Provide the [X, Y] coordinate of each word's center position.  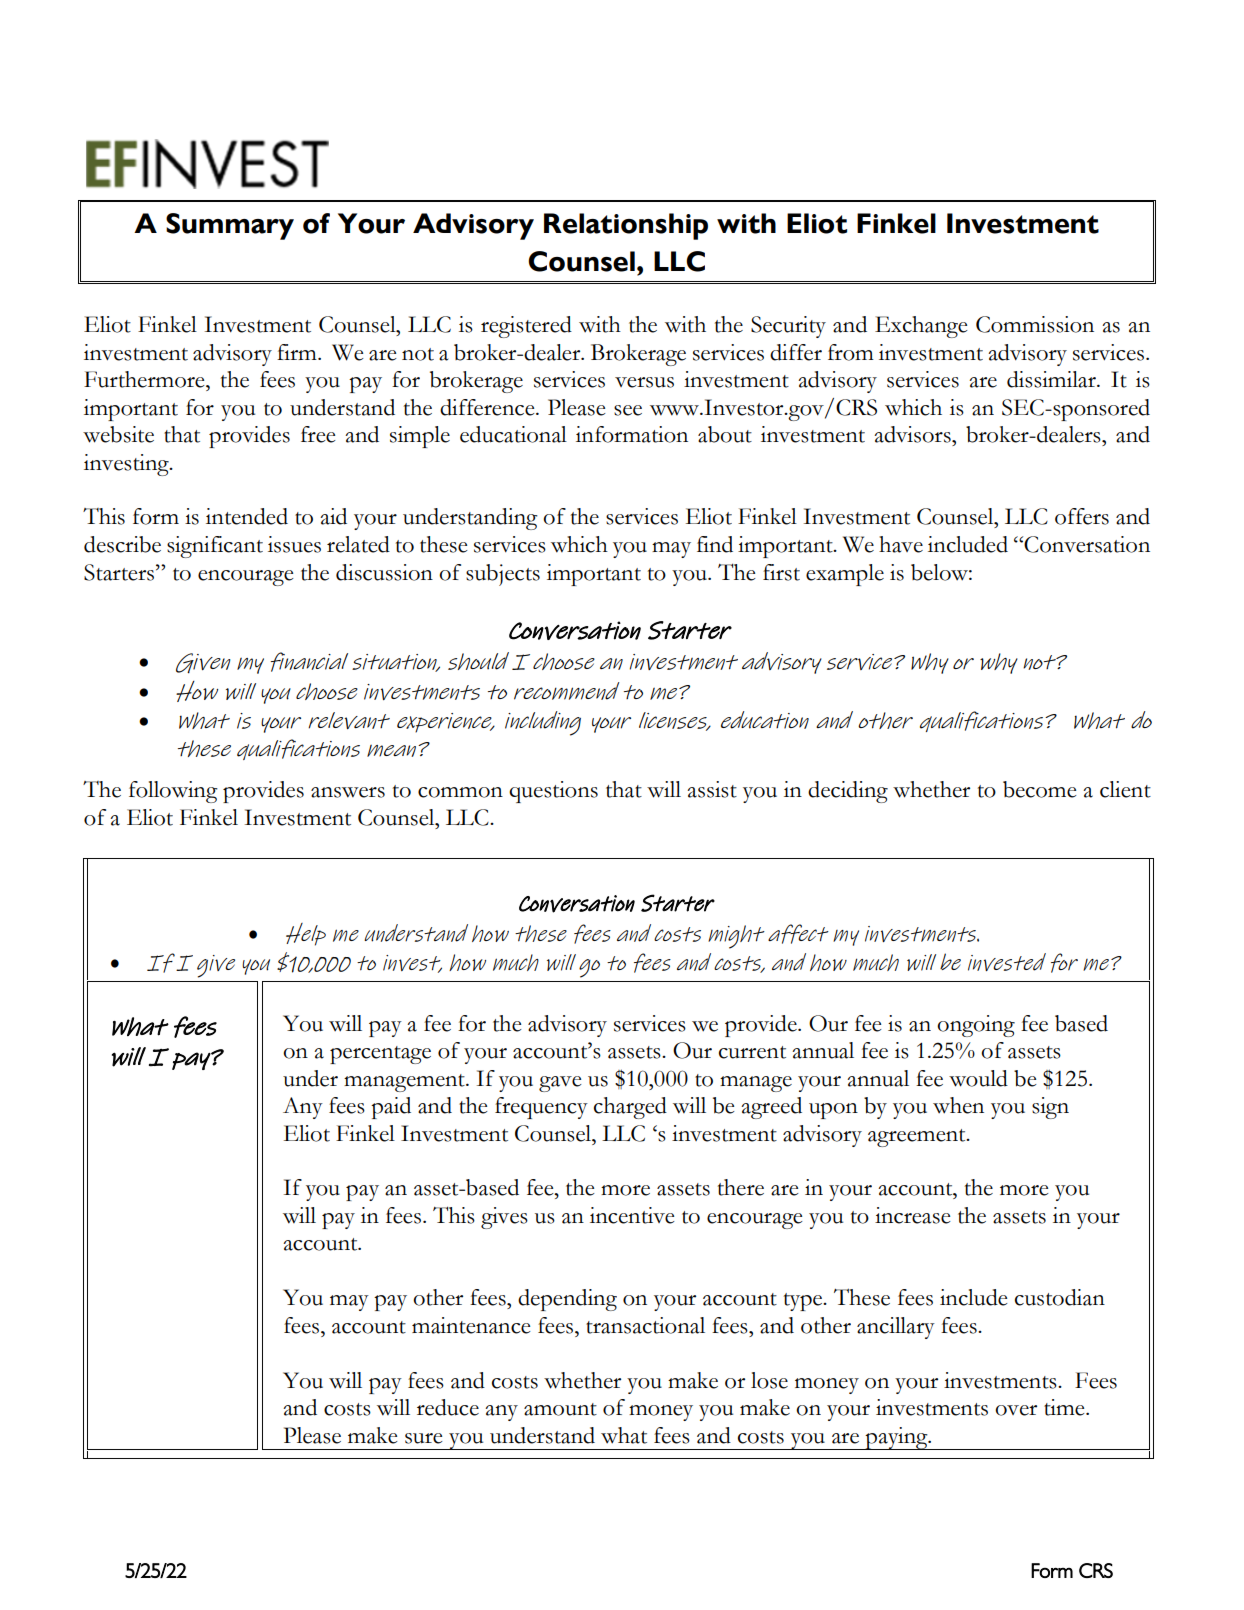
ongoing [976, 1026]
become [1040, 789]
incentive [632, 1215]
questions [553, 792]
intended [247, 516]
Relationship [626, 226]
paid [391, 1108]
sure [424, 1438]
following [173, 792]
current [752, 1052]
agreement [918, 1138]
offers [1082, 516]
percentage [380, 1055]
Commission [1035, 324]
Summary [230, 226]
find [715, 544]
